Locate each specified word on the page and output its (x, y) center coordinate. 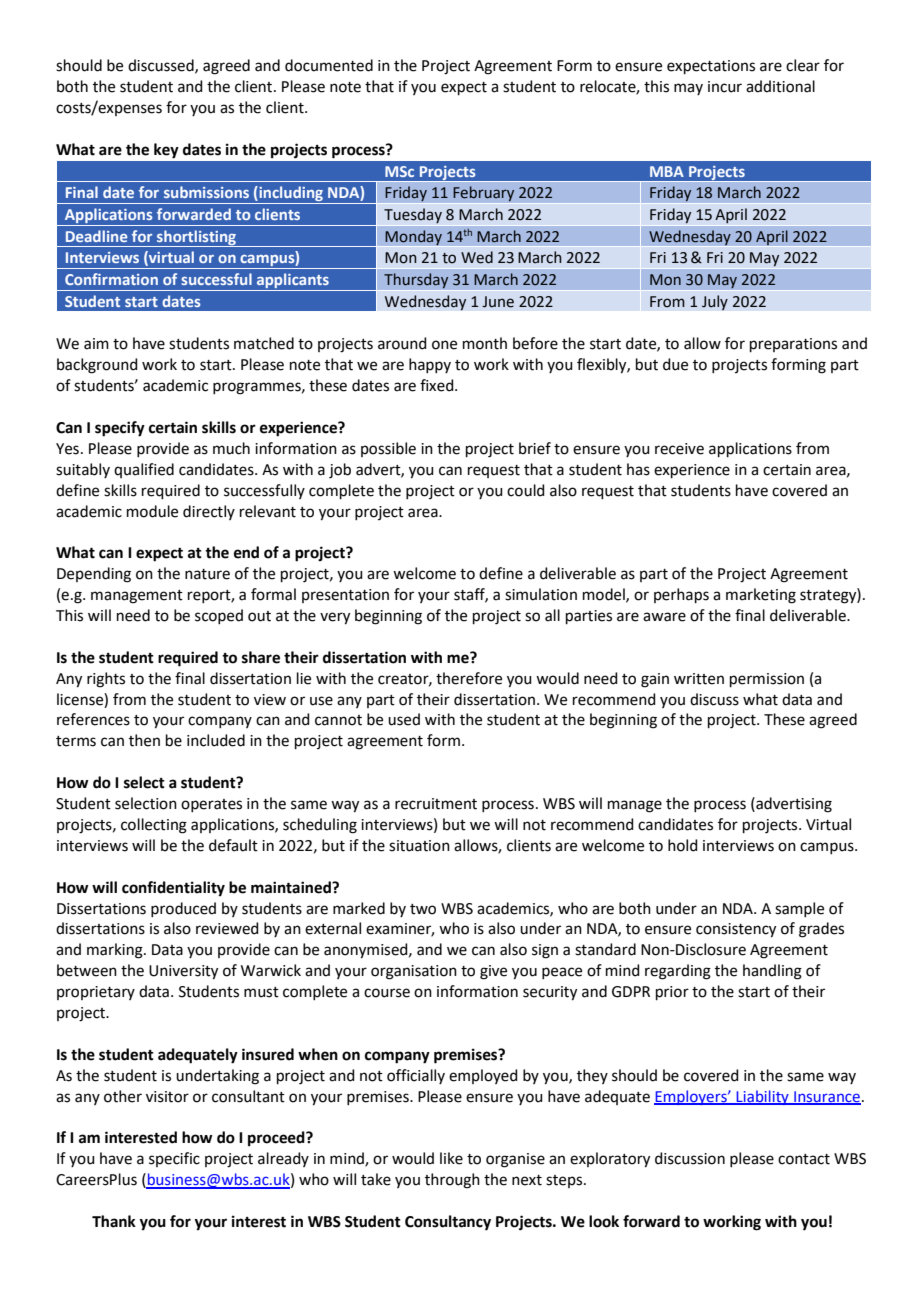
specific (174, 1159)
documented (329, 65)
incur (725, 87)
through (452, 1181)
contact (804, 1159)
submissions (206, 192)
